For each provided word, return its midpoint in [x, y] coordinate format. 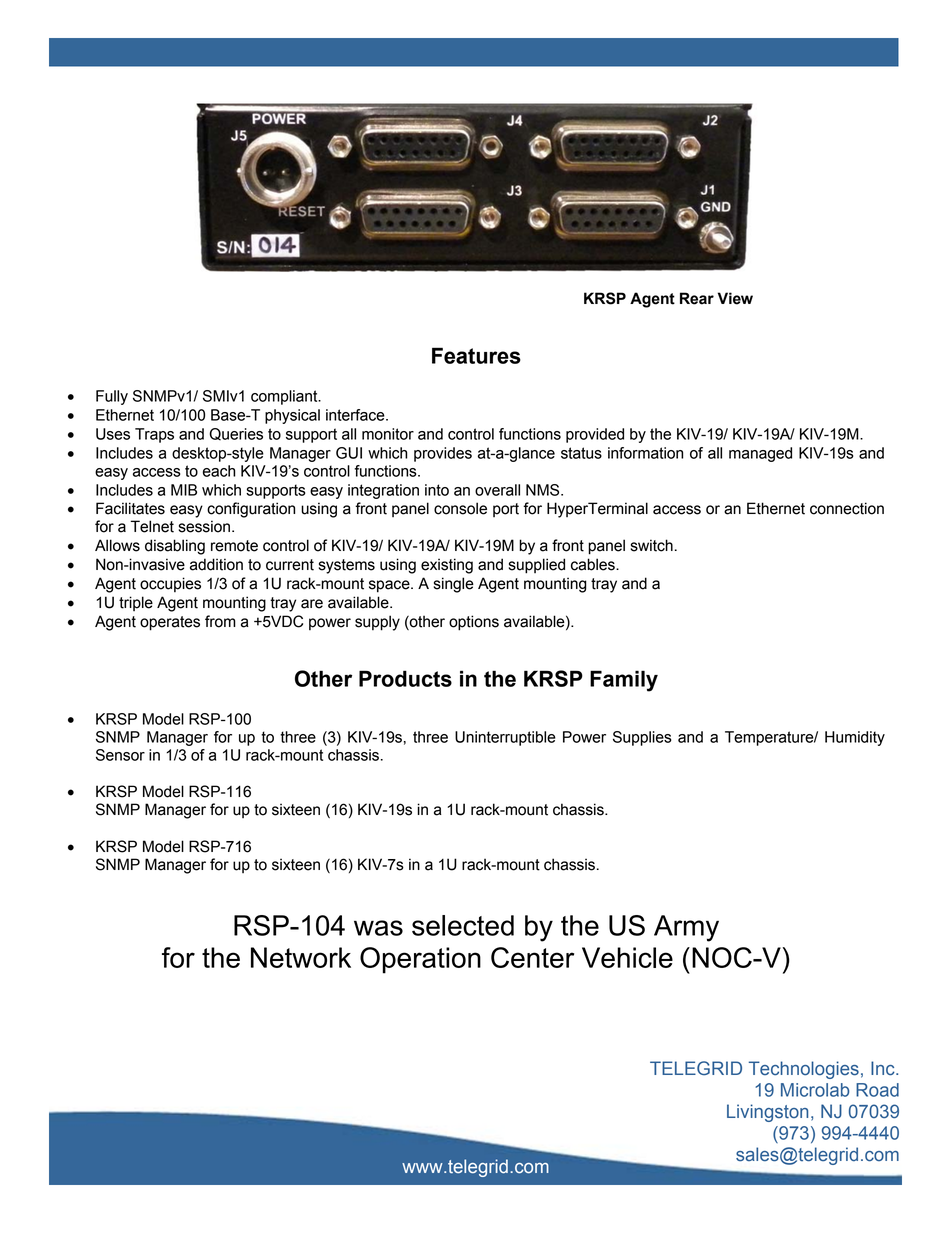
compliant [285, 397]
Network [301, 957]
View [735, 298]
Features [476, 355]
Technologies [804, 1070]
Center [532, 957]
